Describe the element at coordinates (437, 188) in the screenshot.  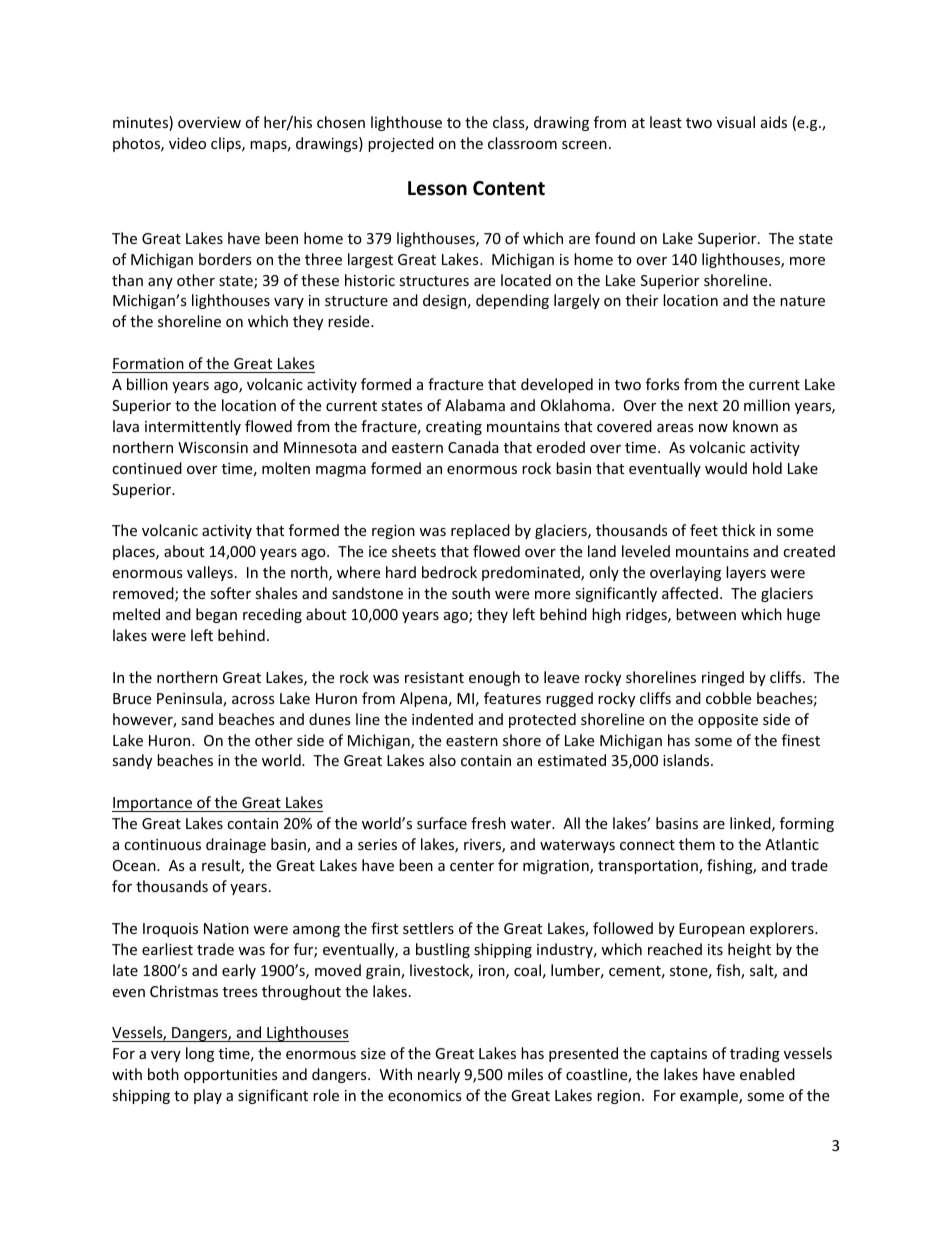
I see `Lesson` at that location.
